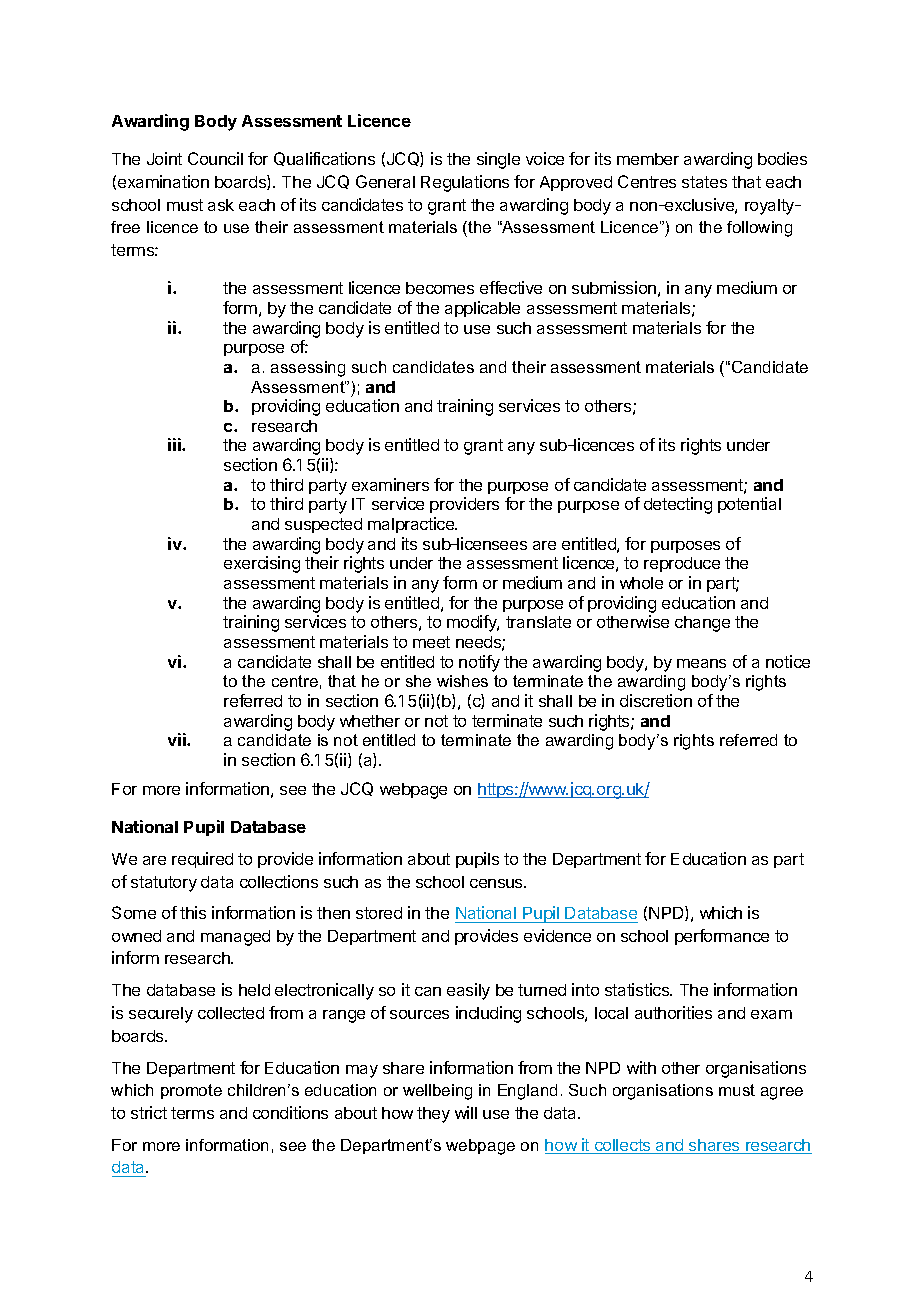 This screenshot has height=1308, width=924. Describe the element at coordinates (175, 444) in the screenshot. I see `iii` at that location.
